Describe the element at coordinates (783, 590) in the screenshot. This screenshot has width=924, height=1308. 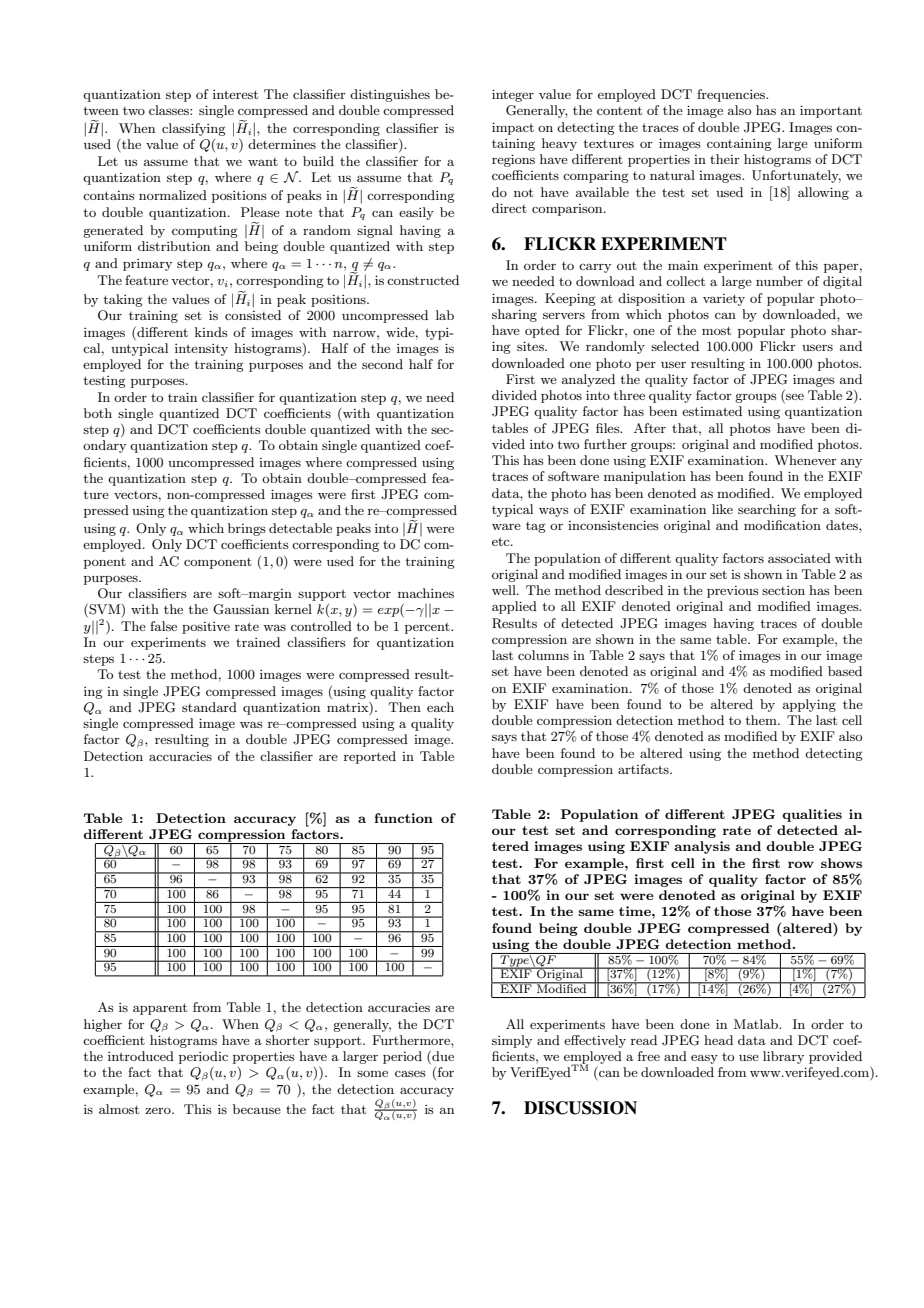
I see `section` at that location.
